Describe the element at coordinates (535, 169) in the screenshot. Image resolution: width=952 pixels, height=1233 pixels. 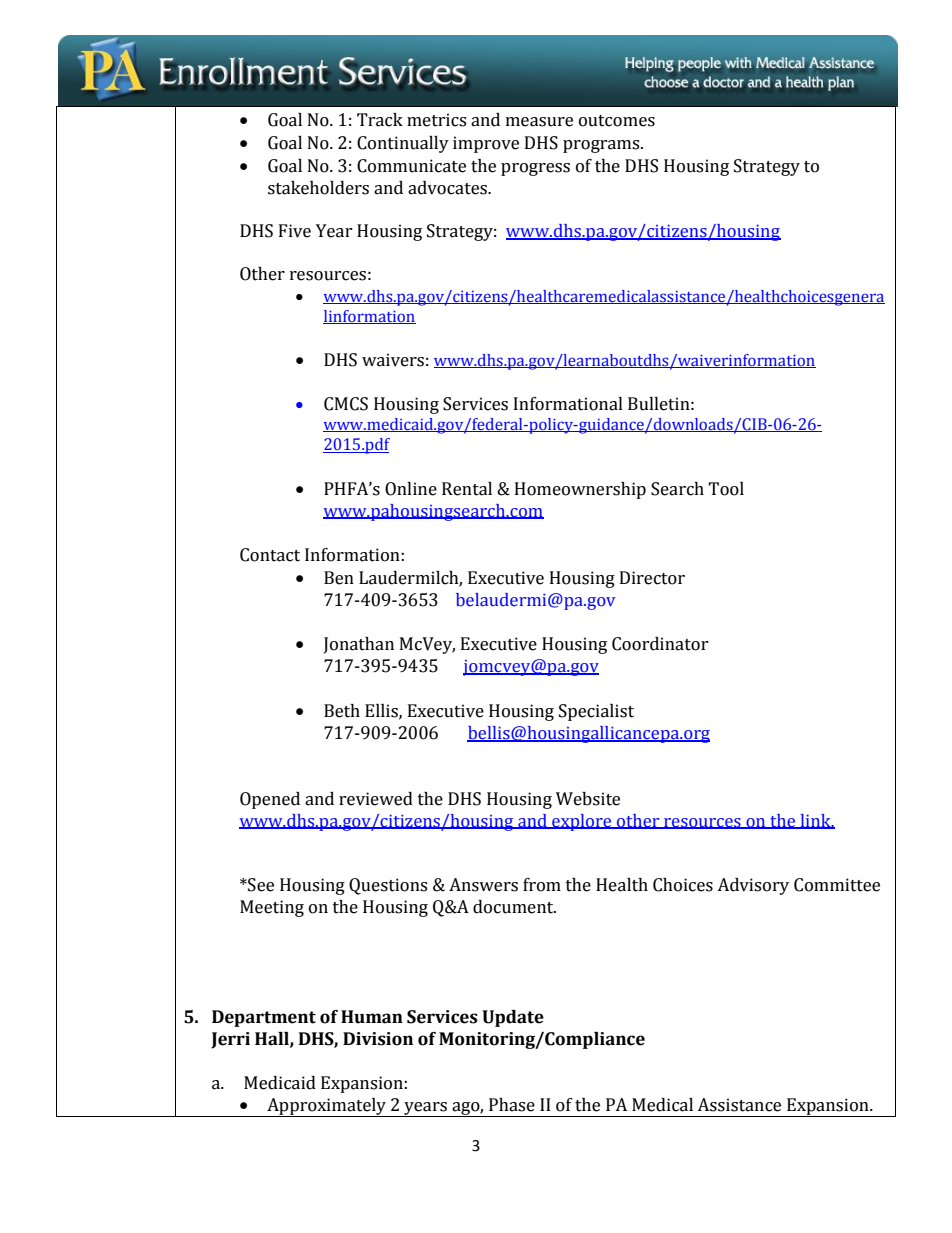
I see `progress` at that location.
